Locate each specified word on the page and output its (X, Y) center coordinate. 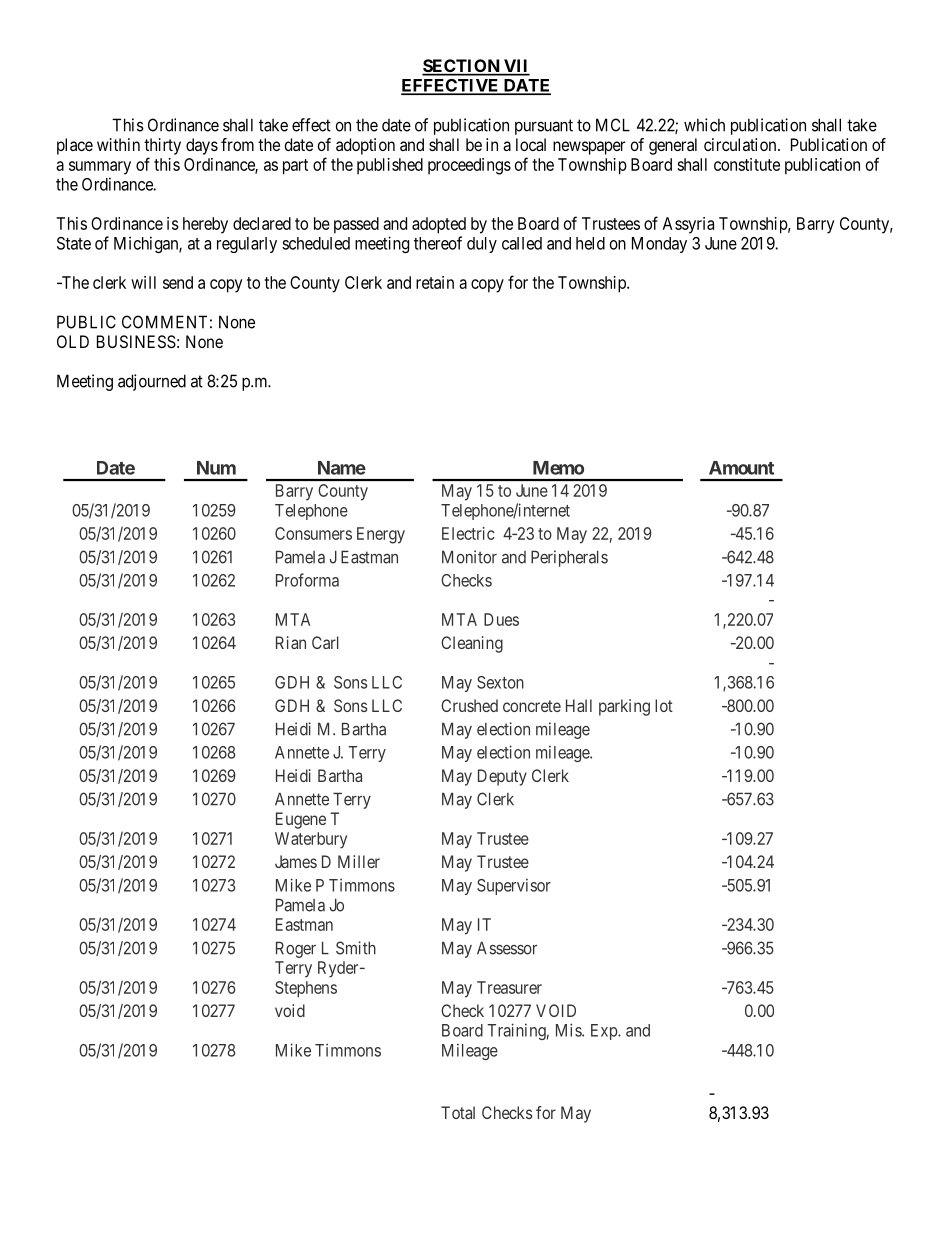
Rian (291, 642)
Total (458, 1112)
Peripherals (569, 558)
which (704, 125)
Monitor (469, 557)
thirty (162, 146)
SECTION (462, 67)
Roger (296, 949)
